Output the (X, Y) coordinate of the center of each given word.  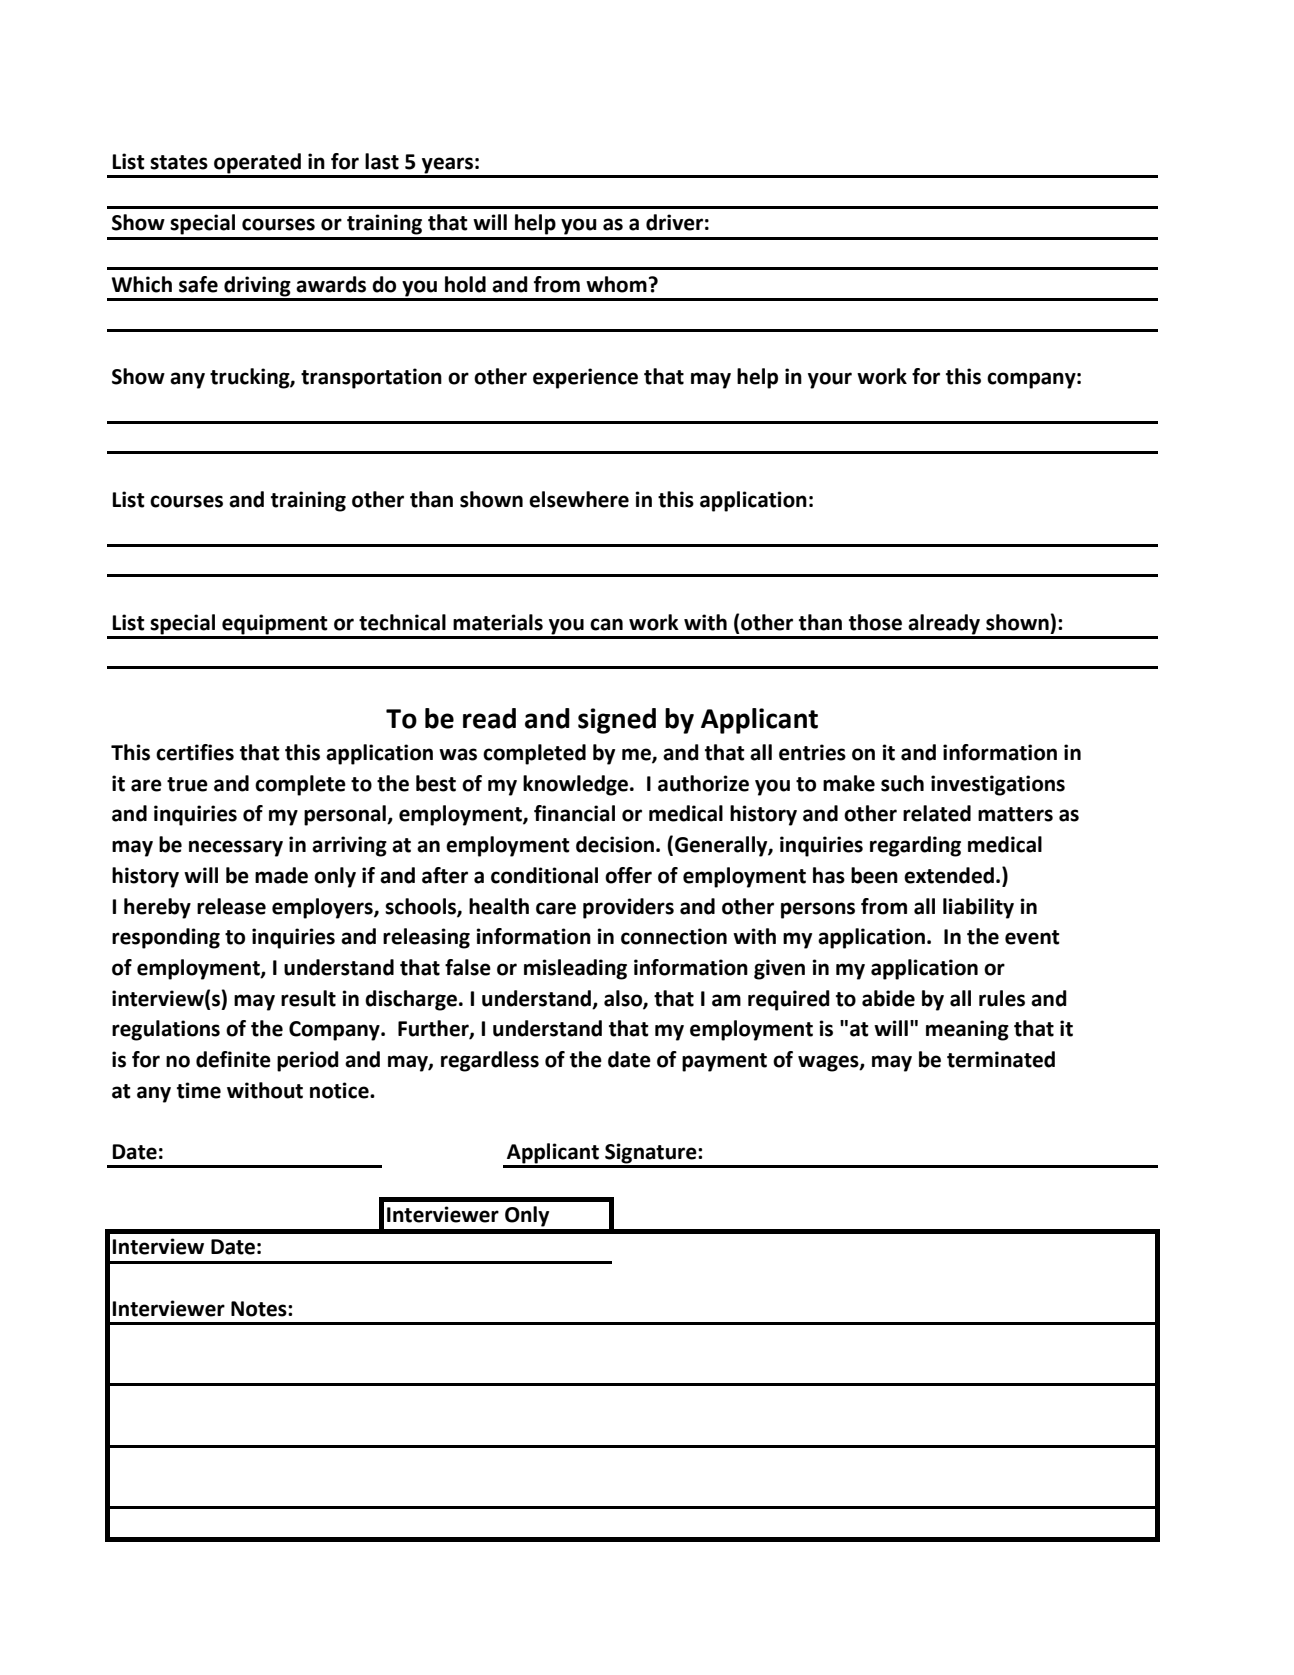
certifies (195, 752)
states (179, 162)
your (830, 380)
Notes (260, 1309)
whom (616, 284)
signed (617, 721)
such (902, 783)
